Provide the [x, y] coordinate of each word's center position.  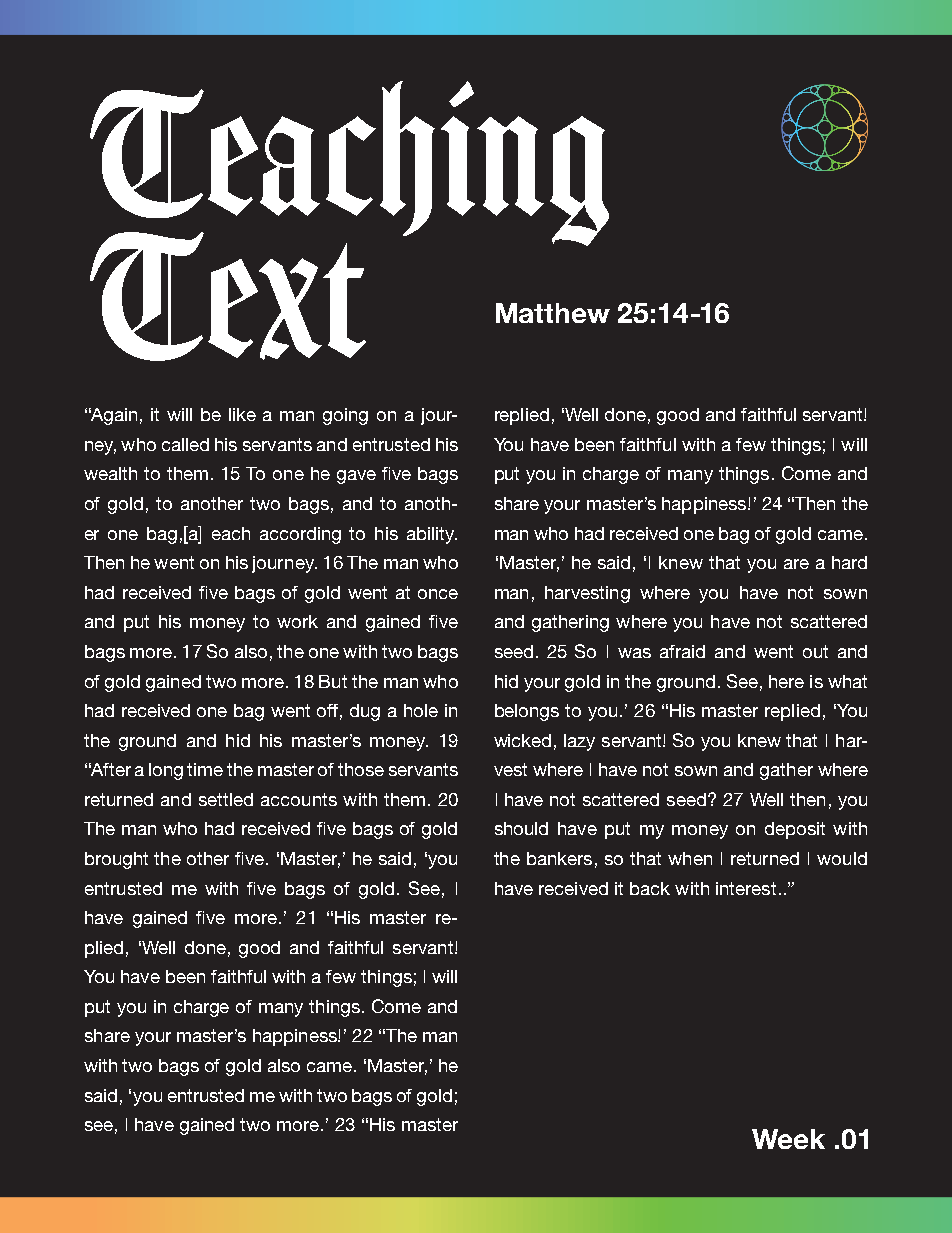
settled [226, 799]
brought [116, 860]
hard [849, 562]
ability [432, 535]
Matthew [553, 313]
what [847, 681]
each [231, 533]
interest [746, 888]
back [650, 888]
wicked [522, 740]
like [242, 414]
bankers [559, 858]
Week [788, 1139]
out [815, 651]
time [205, 769]
